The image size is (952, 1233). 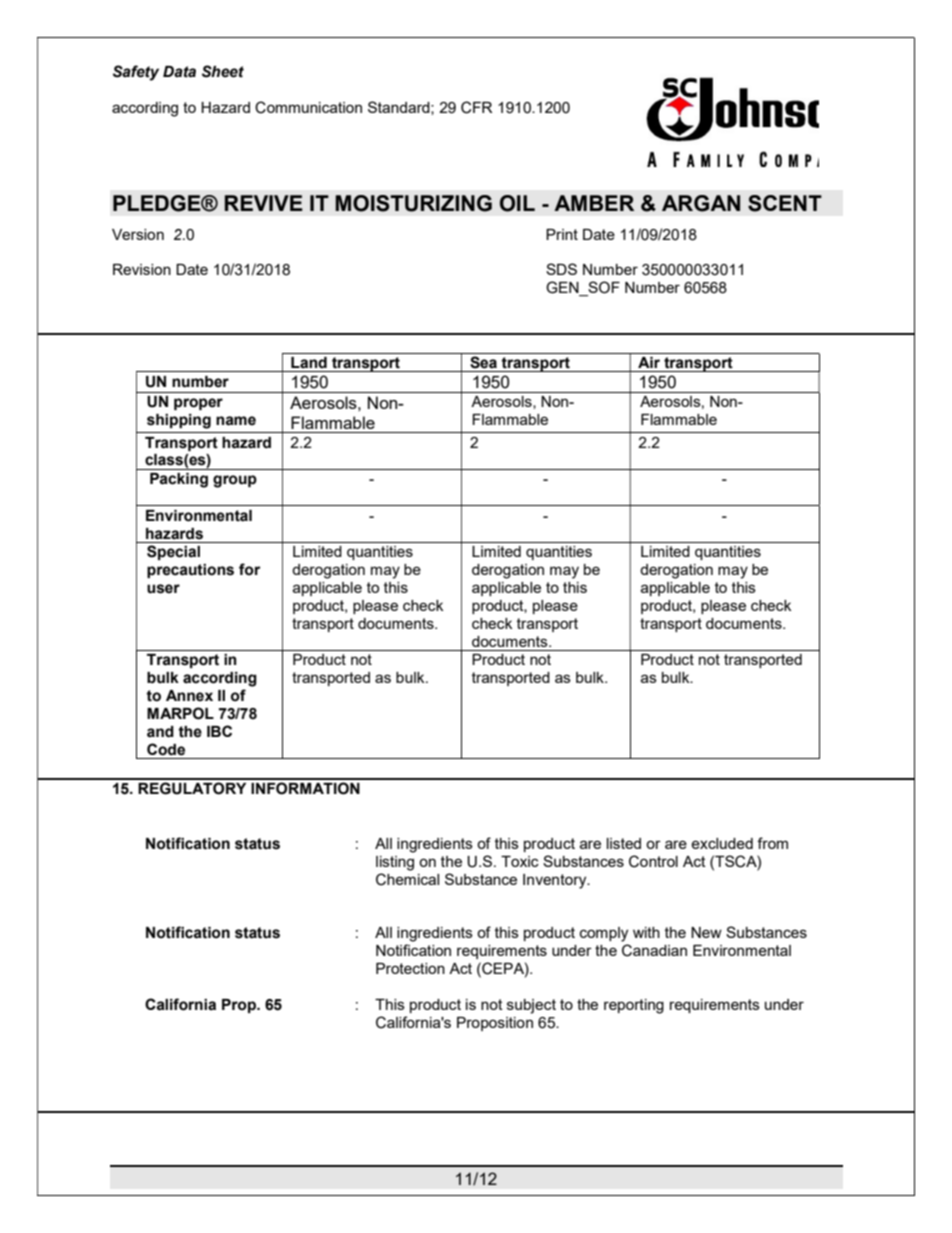 What do you see at coordinates (219, 731) in the page?
I see `IBC` at bounding box center [219, 731].
